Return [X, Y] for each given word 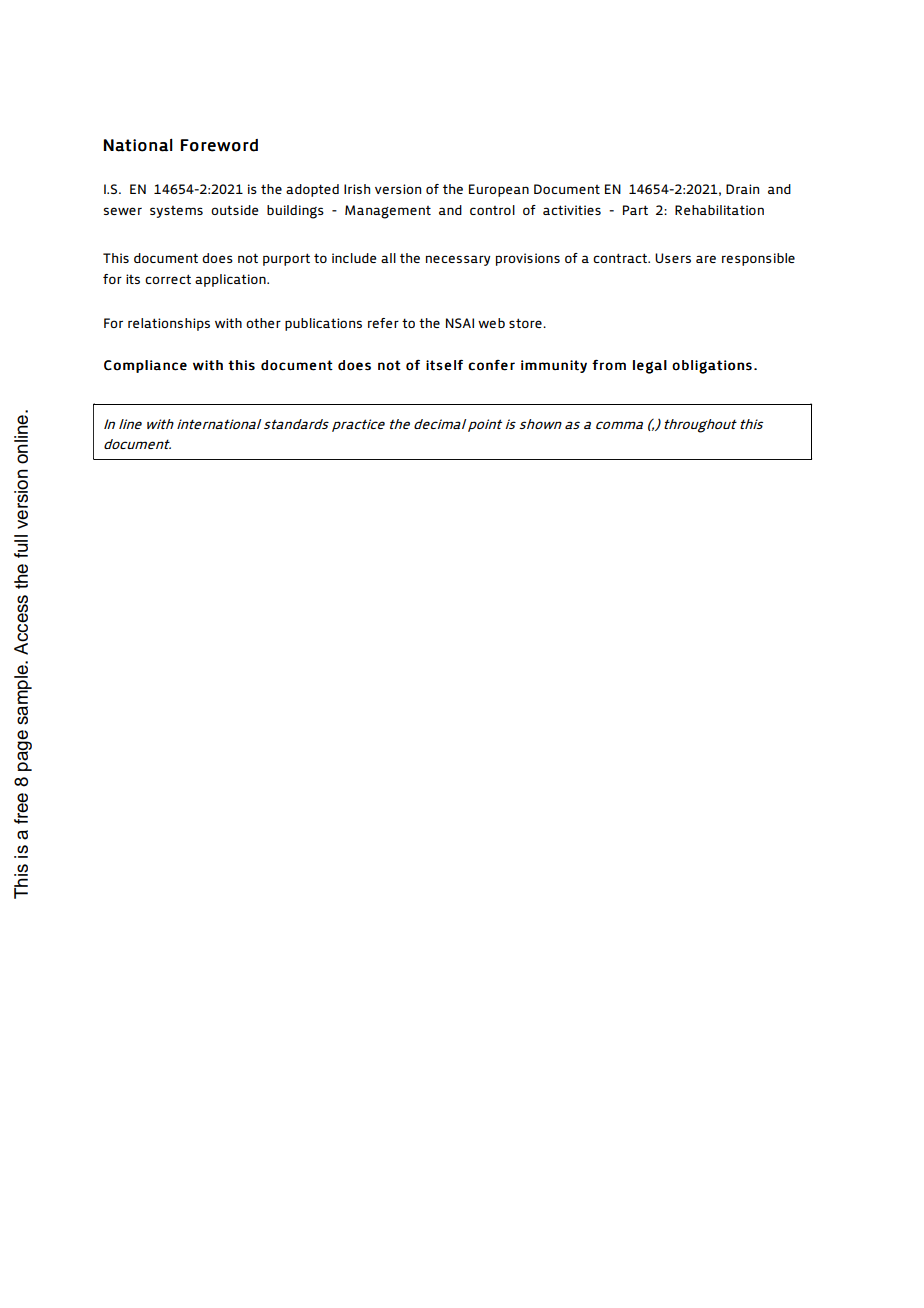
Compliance [145, 366]
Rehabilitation [719, 210]
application [231, 280]
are [706, 259]
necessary [458, 260]
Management [388, 212]
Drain [742, 189]
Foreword [219, 145]
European [499, 190]
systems [176, 212]
